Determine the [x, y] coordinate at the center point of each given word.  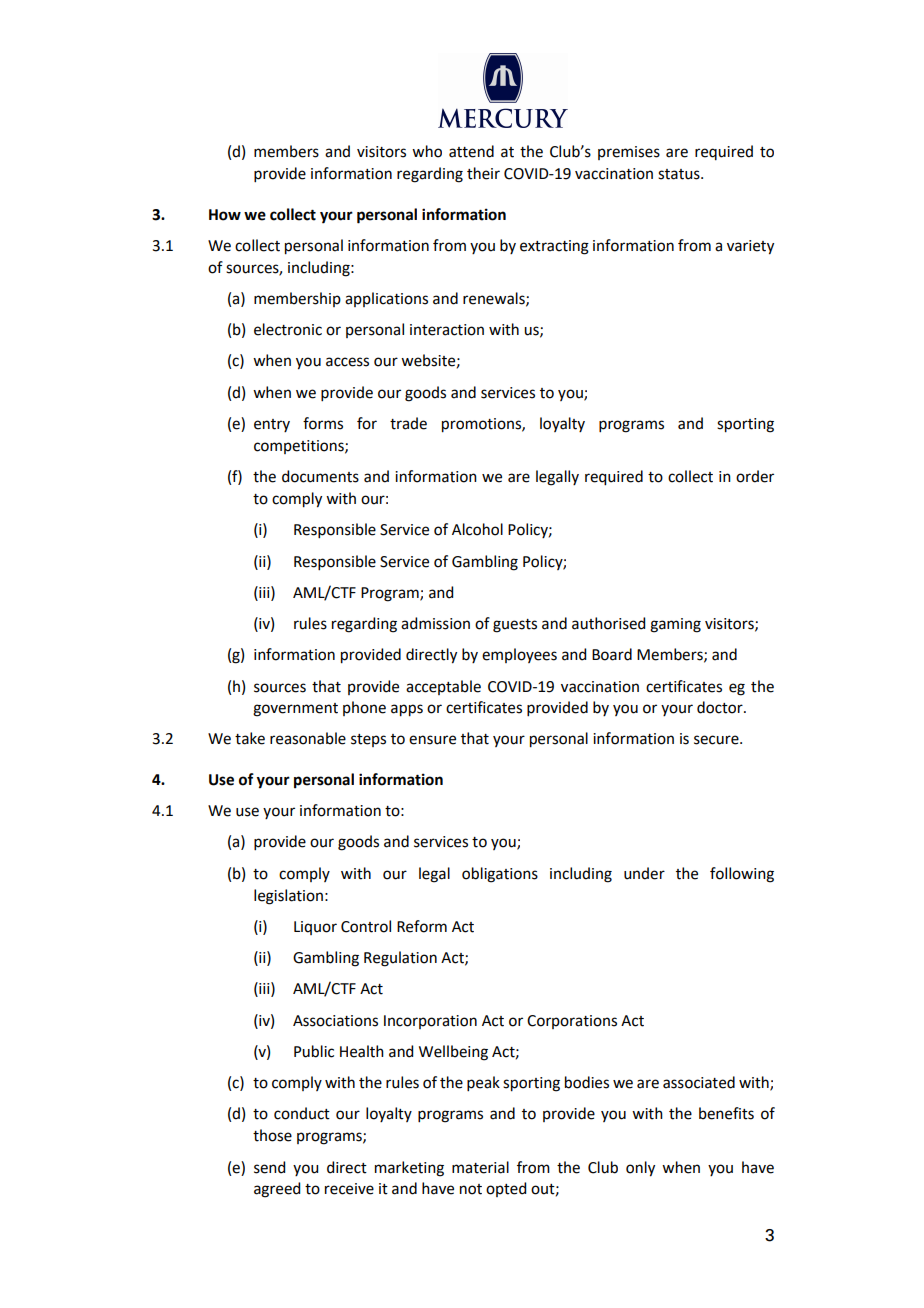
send [269, 1167]
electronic [288, 329]
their [483, 173]
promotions [482, 425]
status [680, 174]
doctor [721, 707]
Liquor [315, 928]
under [644, 873]
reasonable [308, 738]
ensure [432, 740]
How [225, 215]
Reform [422, 926]
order [755, 476]
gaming [675, 625]
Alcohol [477, 529]
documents [320, 476]
